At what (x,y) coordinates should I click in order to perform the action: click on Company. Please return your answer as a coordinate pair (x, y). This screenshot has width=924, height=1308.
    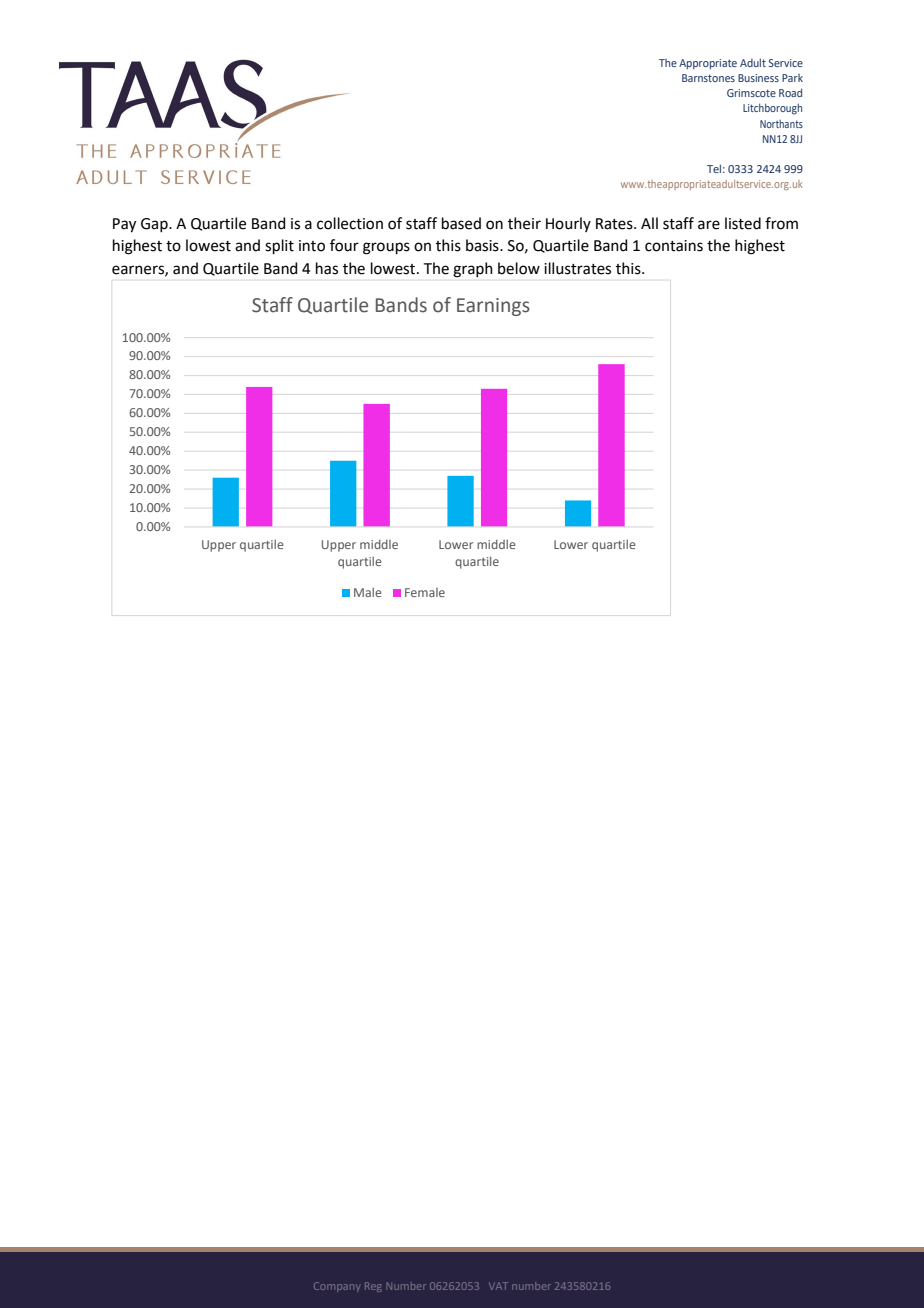
    Looking at the image, I should click on (337, 1287).
